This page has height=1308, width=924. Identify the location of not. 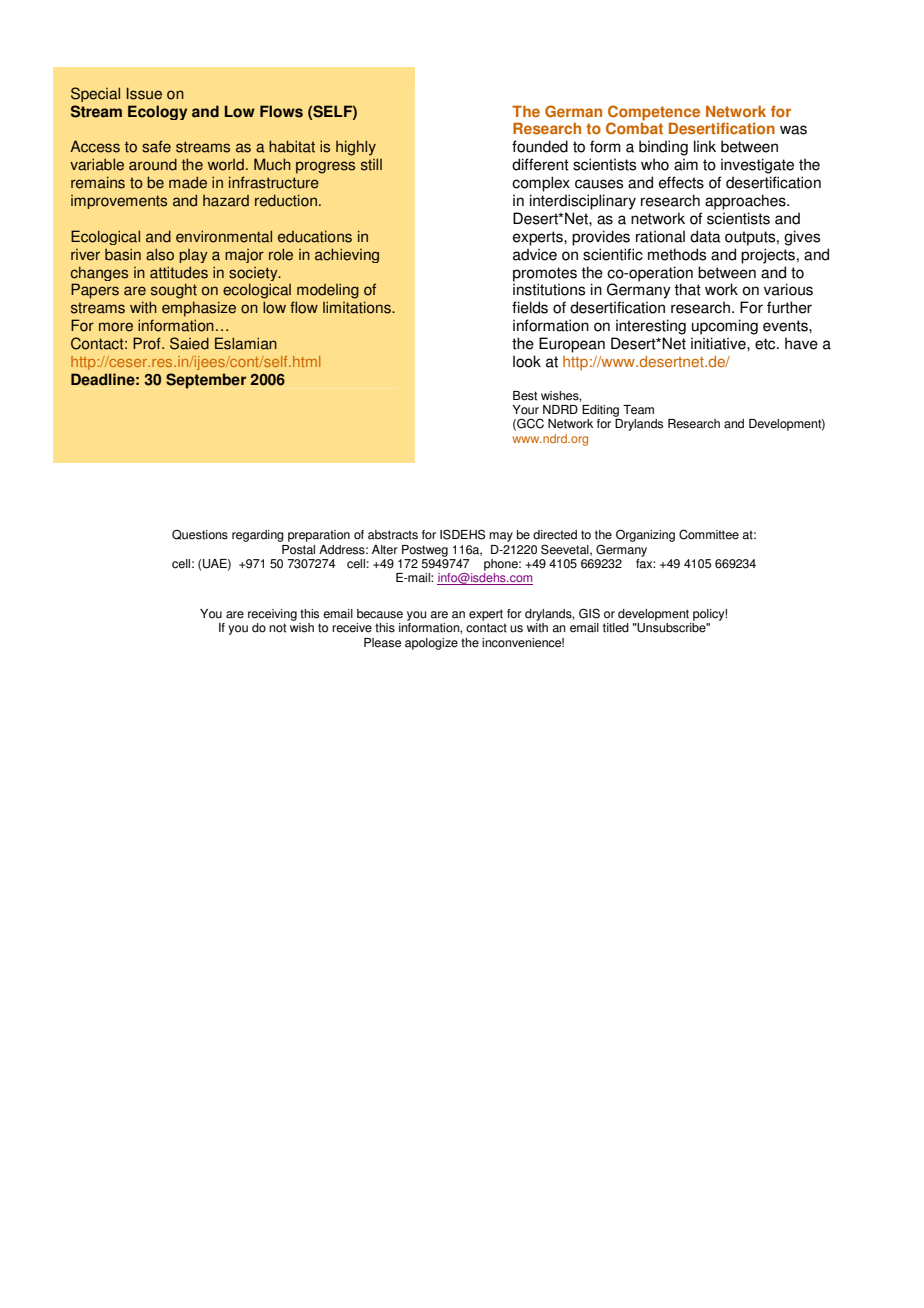
(277, 628).
